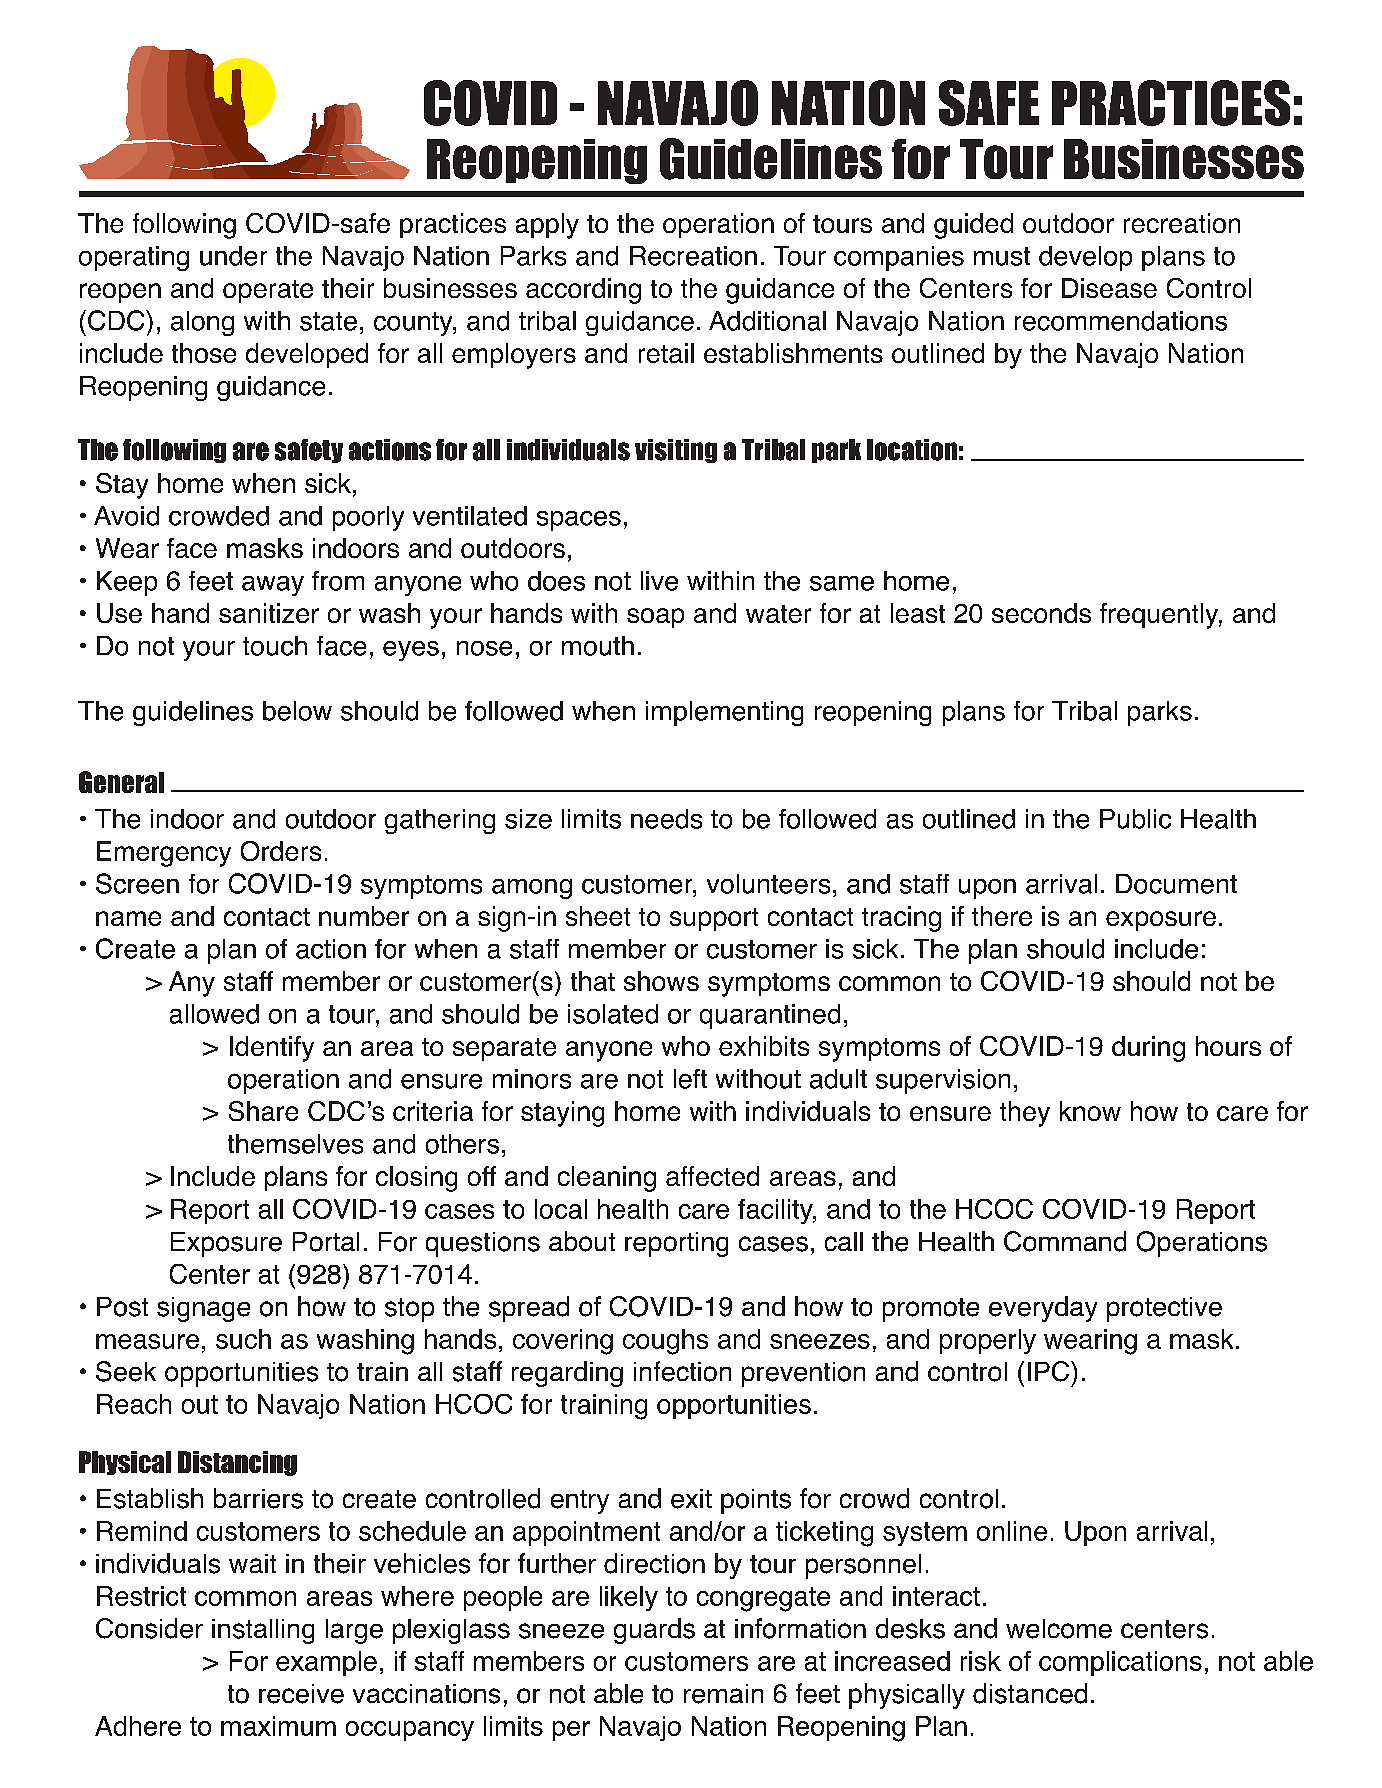  What do you see at coordinates (301, 1694) in the screenshot?
I see `receive` at bounding box center [301, 1694].
